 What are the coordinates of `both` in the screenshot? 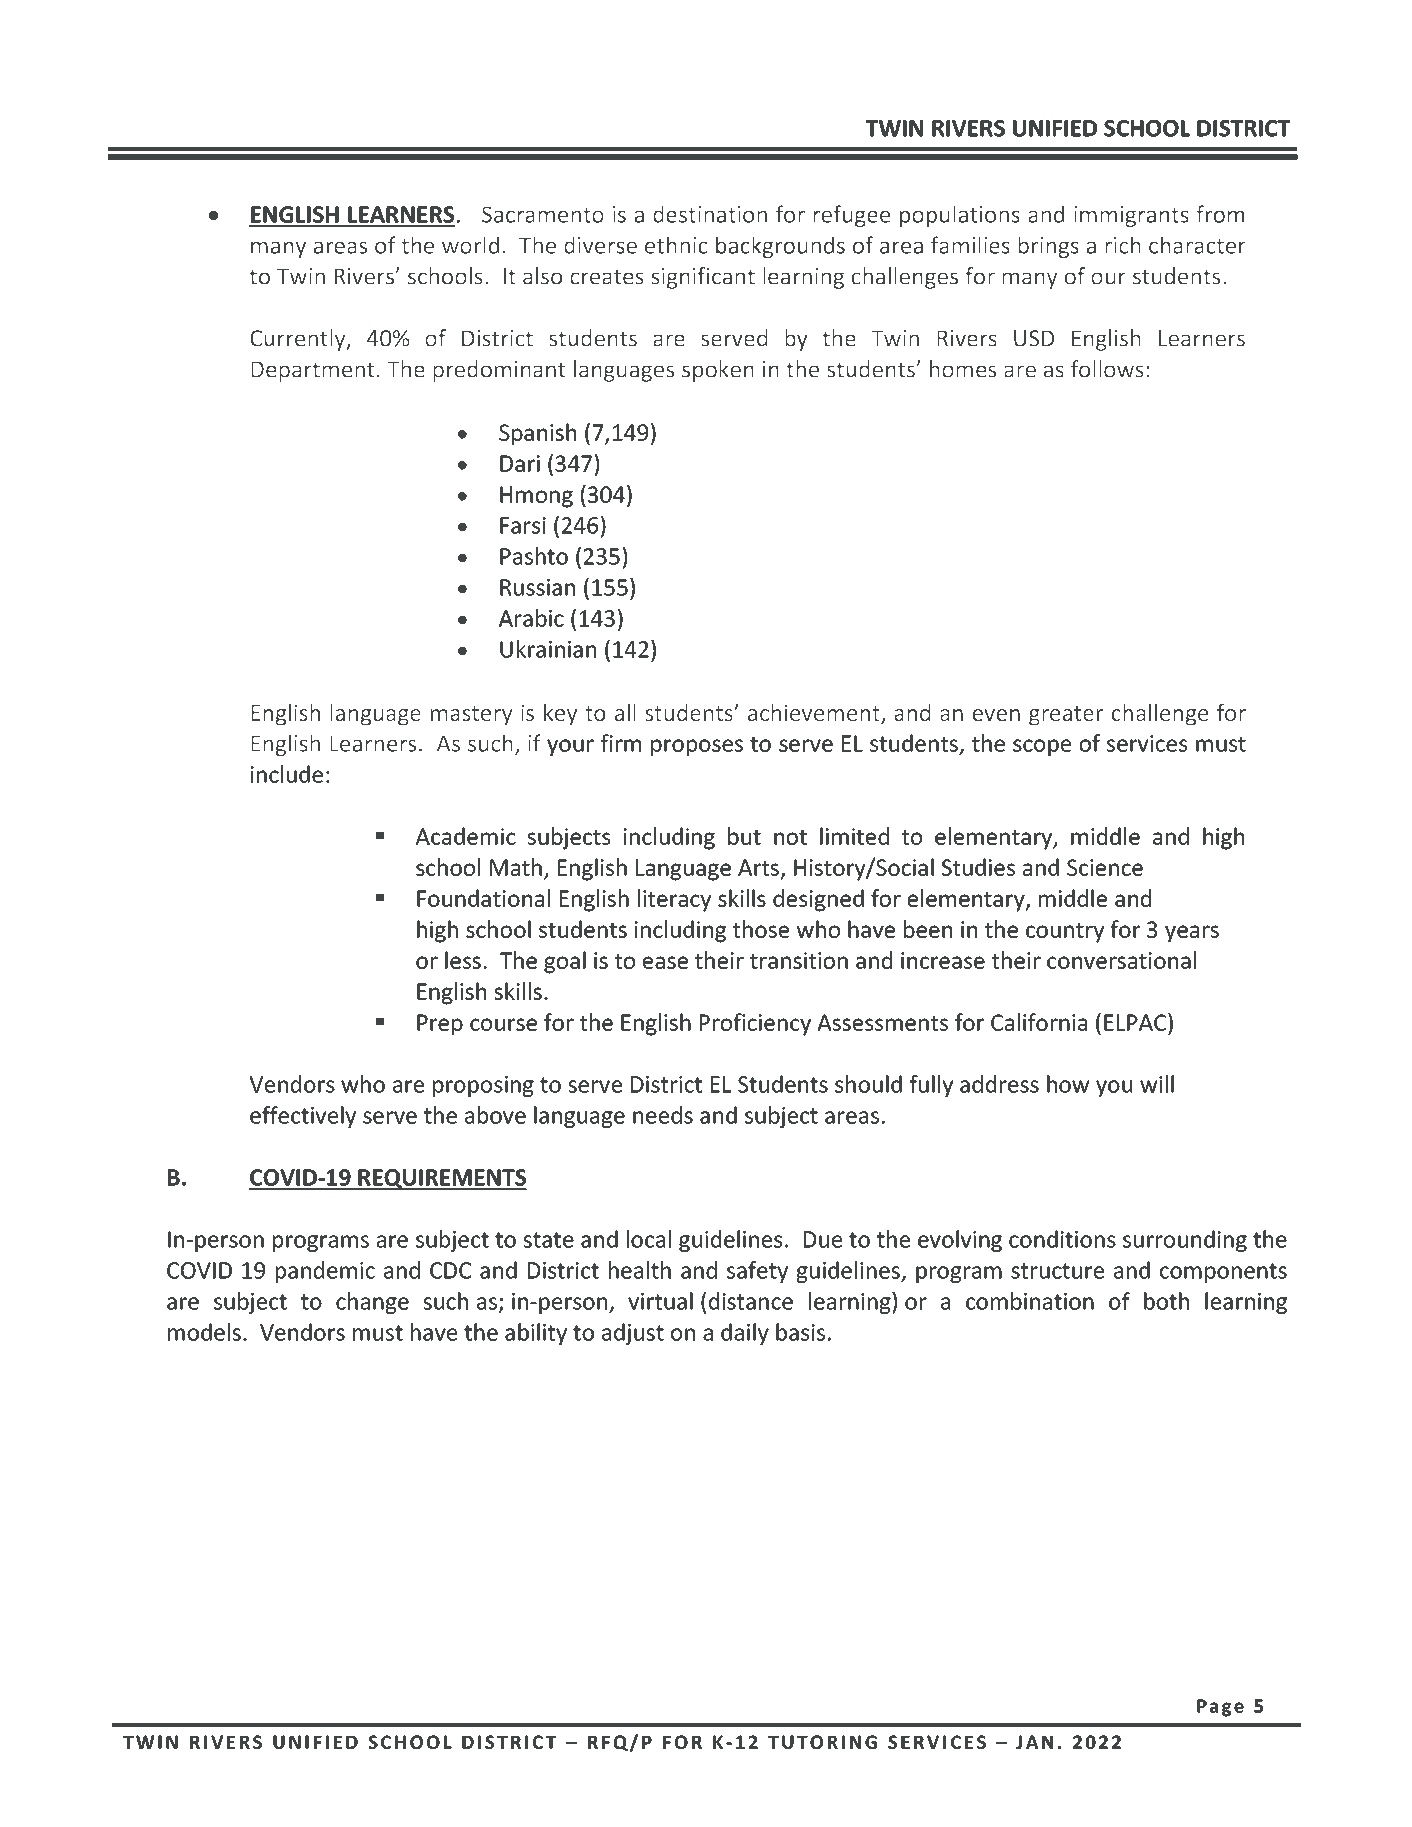 It's located at (1166, 1301).
